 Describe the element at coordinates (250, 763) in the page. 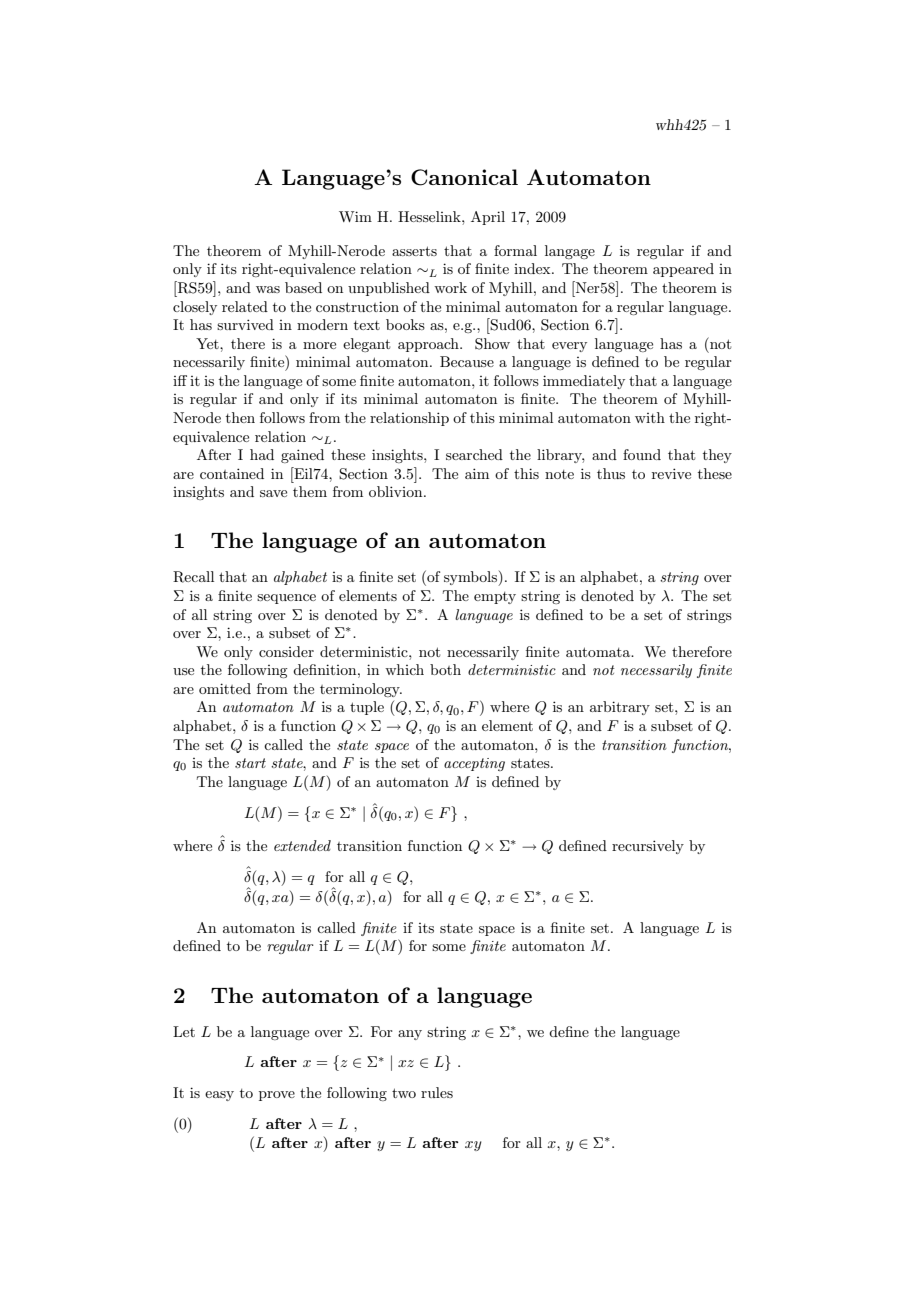

I see `start` at that location.
